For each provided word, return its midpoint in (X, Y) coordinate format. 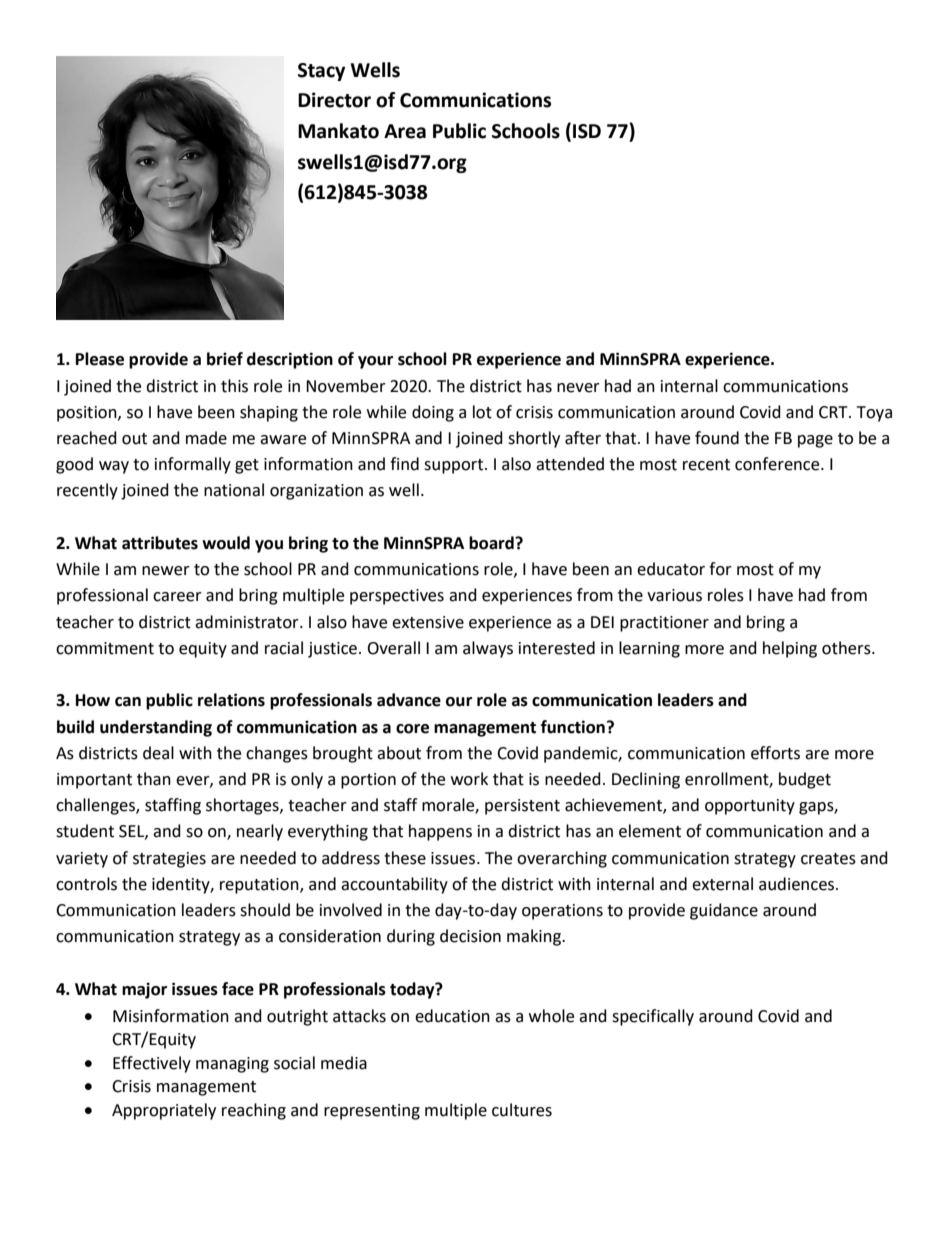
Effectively (152, 1064)
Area (405, 131)
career (177, 597)
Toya (874, 414)
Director (334, 100)
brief (225, 359)
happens (440, 832)
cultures (522, 1110)
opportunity (750, 807)
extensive (428, 622)
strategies (169, 860)
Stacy (321, 72)
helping (790, 649)
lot (482, 412)
